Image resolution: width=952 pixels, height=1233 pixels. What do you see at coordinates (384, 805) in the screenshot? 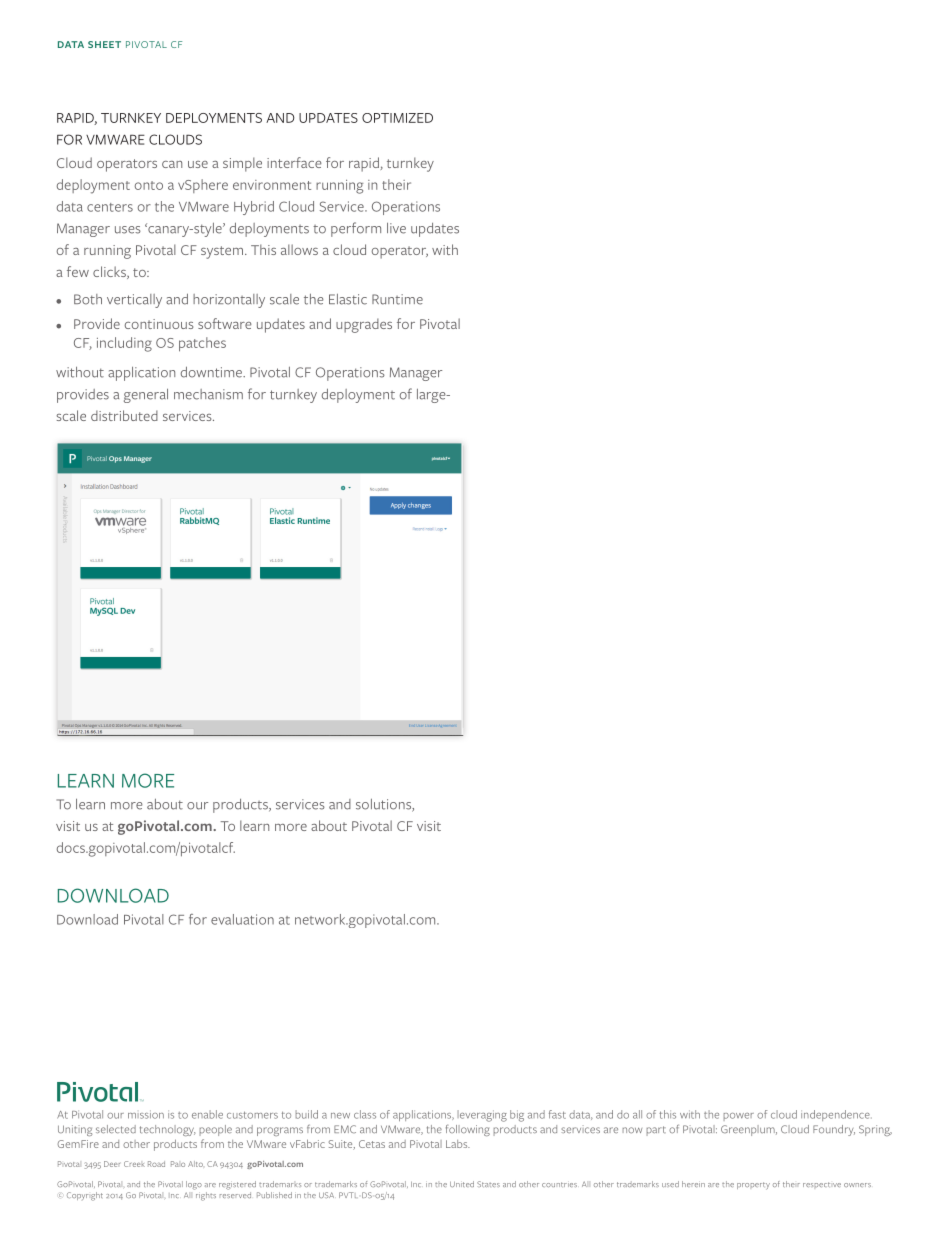
I see `solutions` at bounding box center [384, 805].
